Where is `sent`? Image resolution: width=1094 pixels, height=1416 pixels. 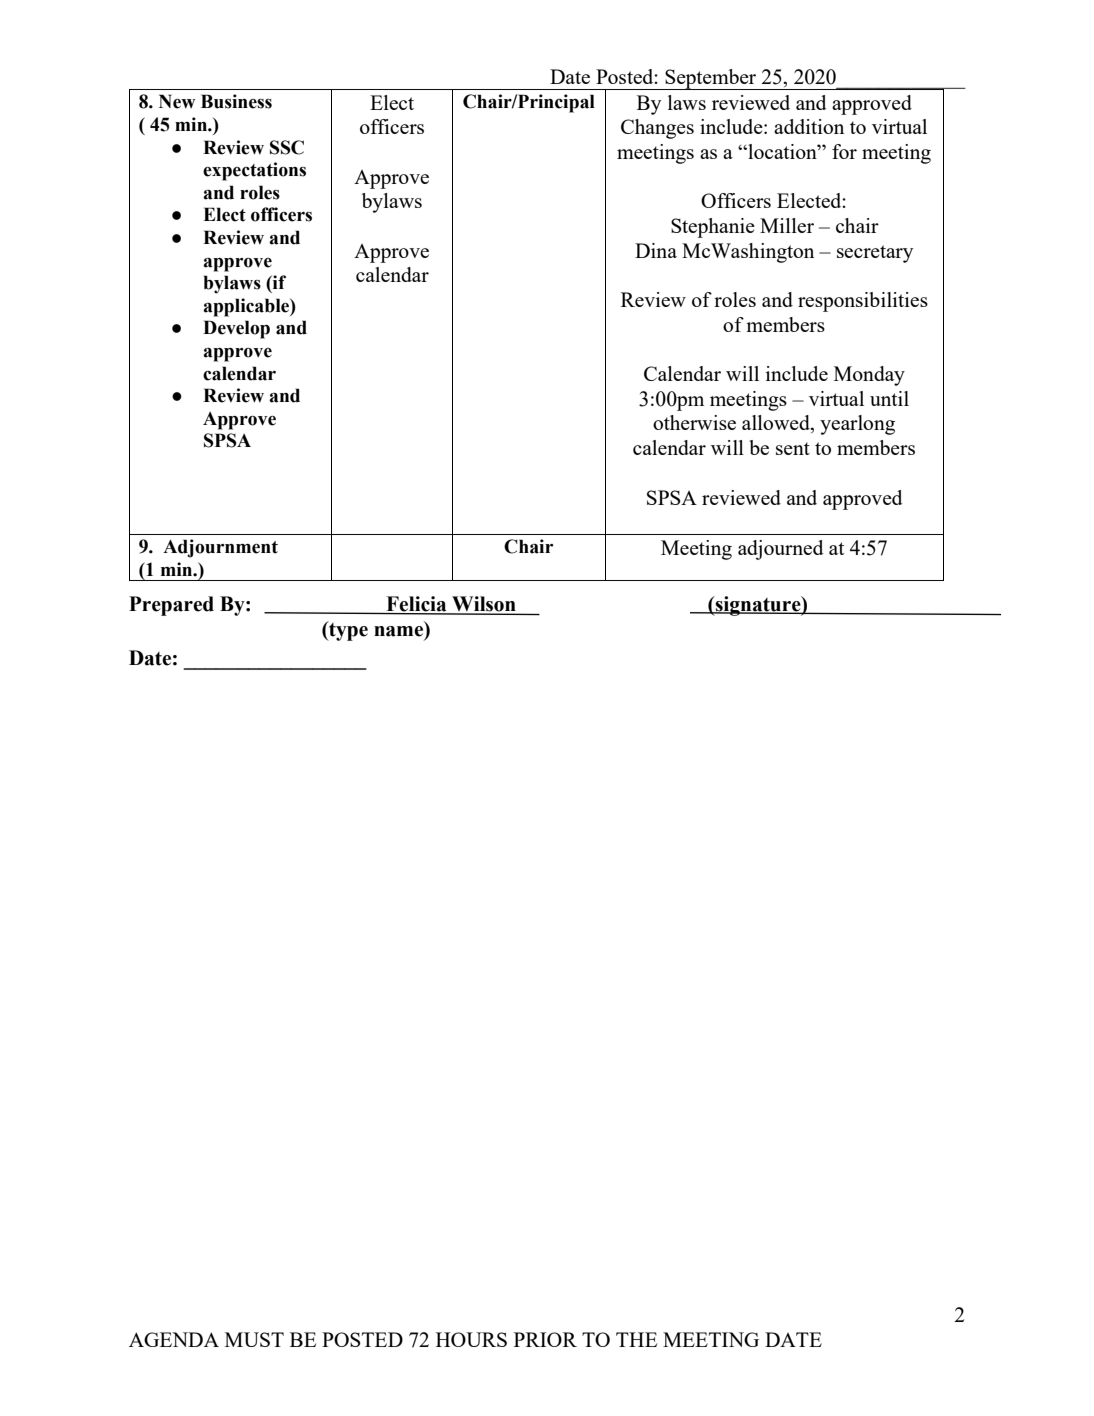
sent is located at coordinates (793, 448).
